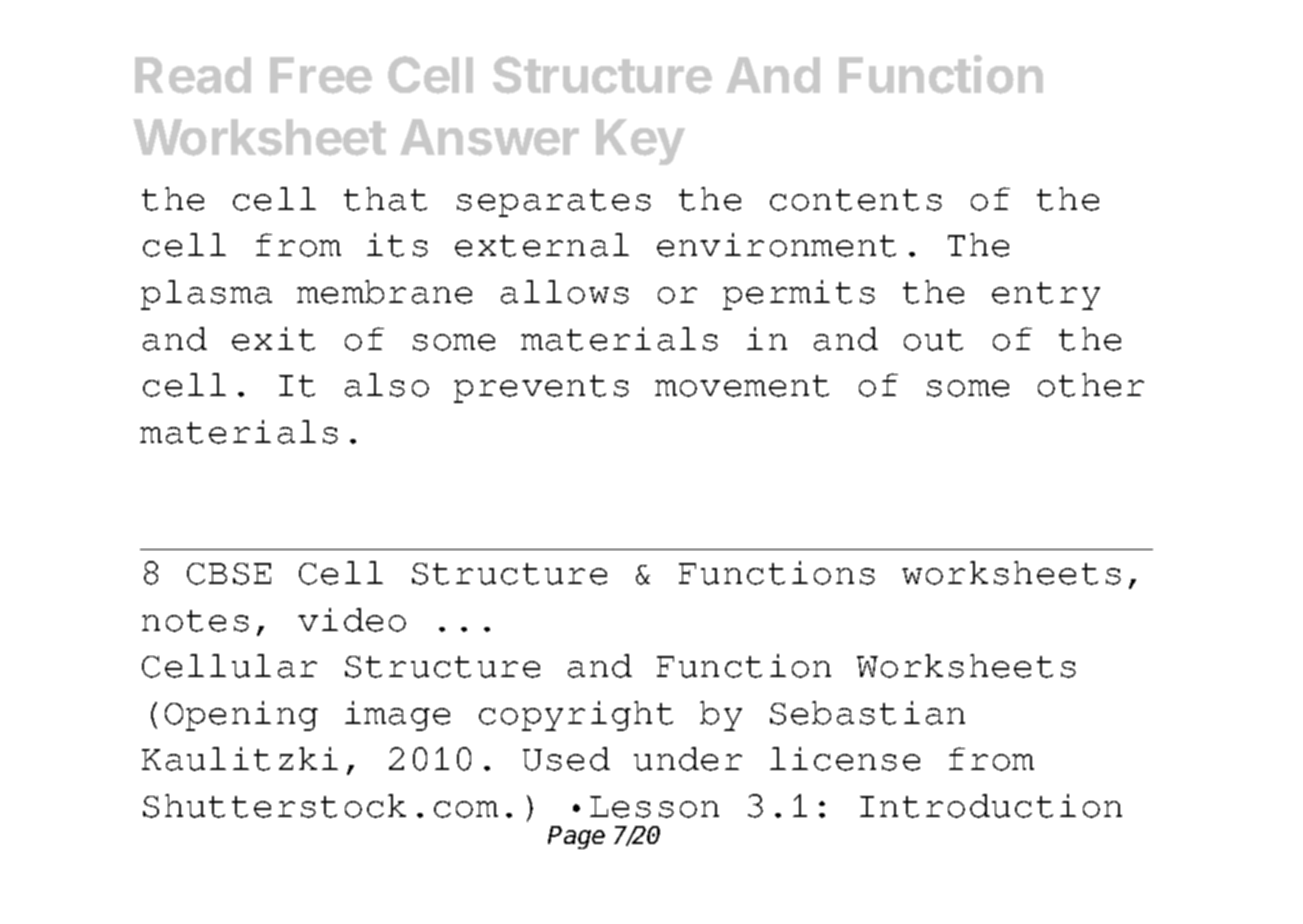 The height and width of the image is (924, 1303). Describe the element at coordinates (387, 385) in the image. I see `also` at that location.
